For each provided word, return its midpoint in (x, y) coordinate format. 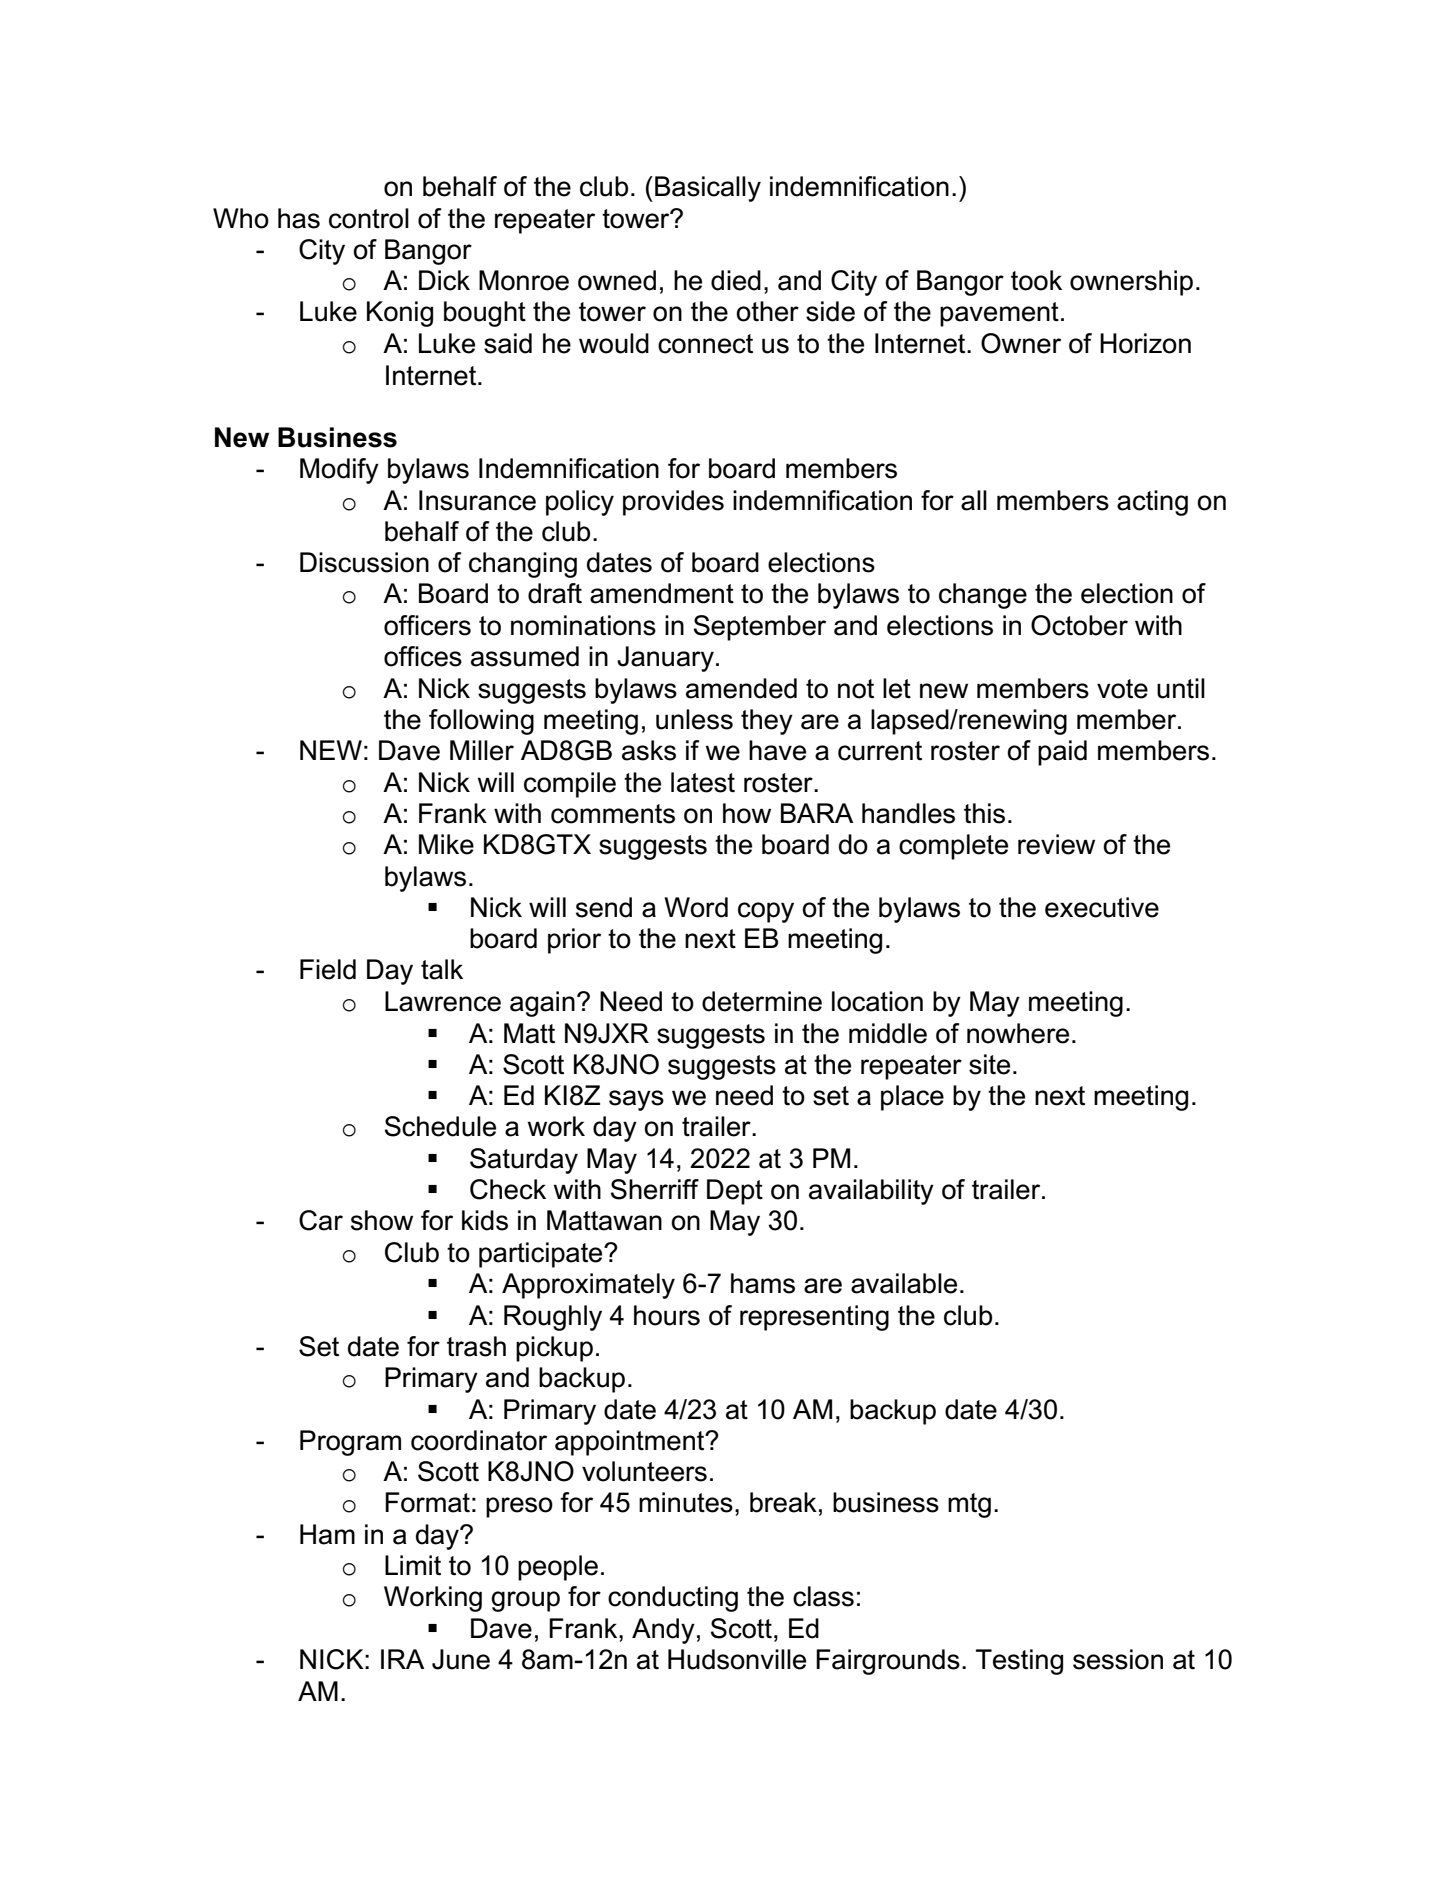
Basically (708, 189)
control (369, 218)
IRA (402, 1659)
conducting (673, 1599)
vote (1122, 689)
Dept (735, 1192)
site (989, 1064)
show (382, 1220)
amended (741, 688)
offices (423, 656)
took (1036, 280)
